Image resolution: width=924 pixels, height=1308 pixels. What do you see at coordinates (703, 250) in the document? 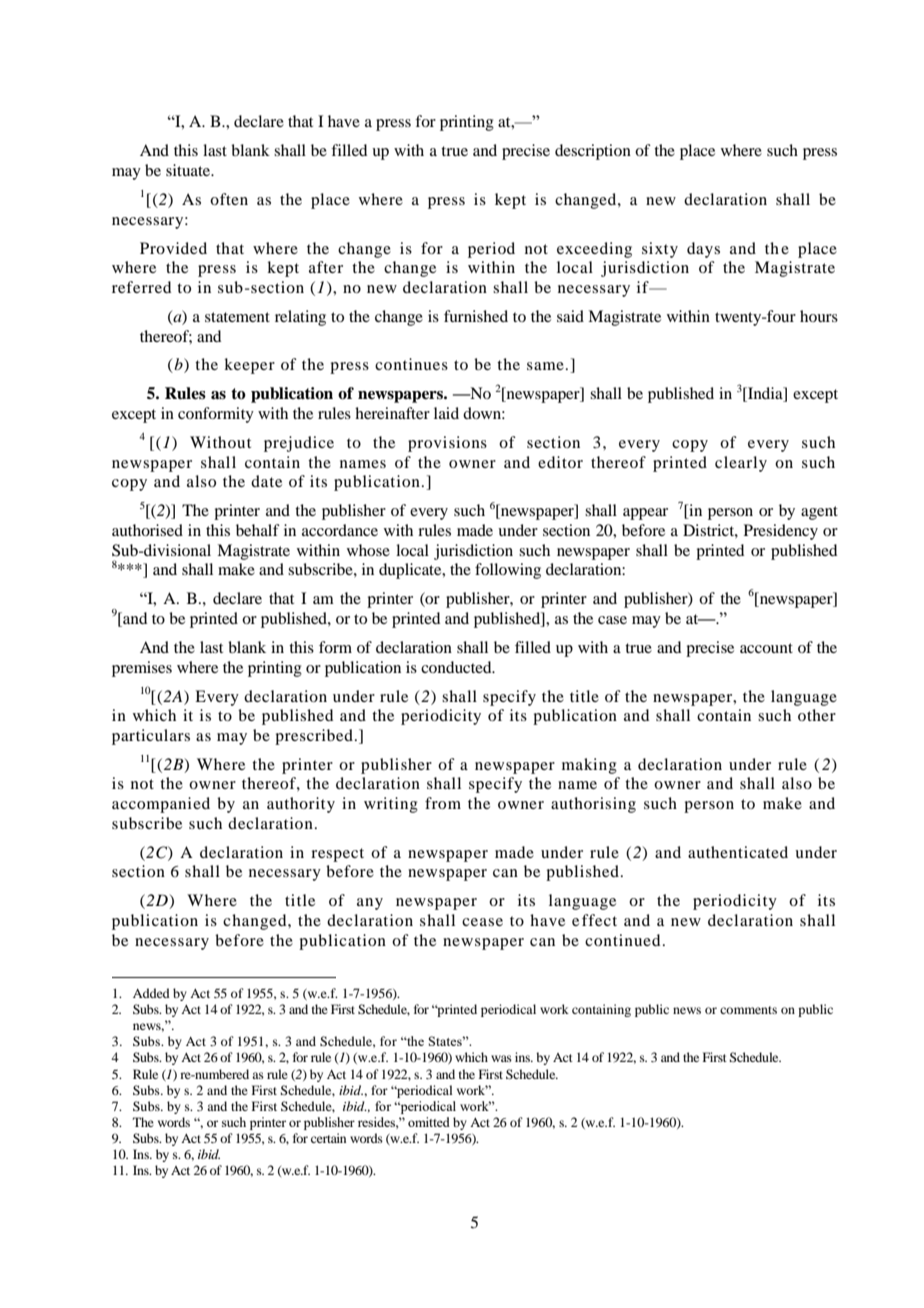
I see `days` at bounding box center [703, 250].
